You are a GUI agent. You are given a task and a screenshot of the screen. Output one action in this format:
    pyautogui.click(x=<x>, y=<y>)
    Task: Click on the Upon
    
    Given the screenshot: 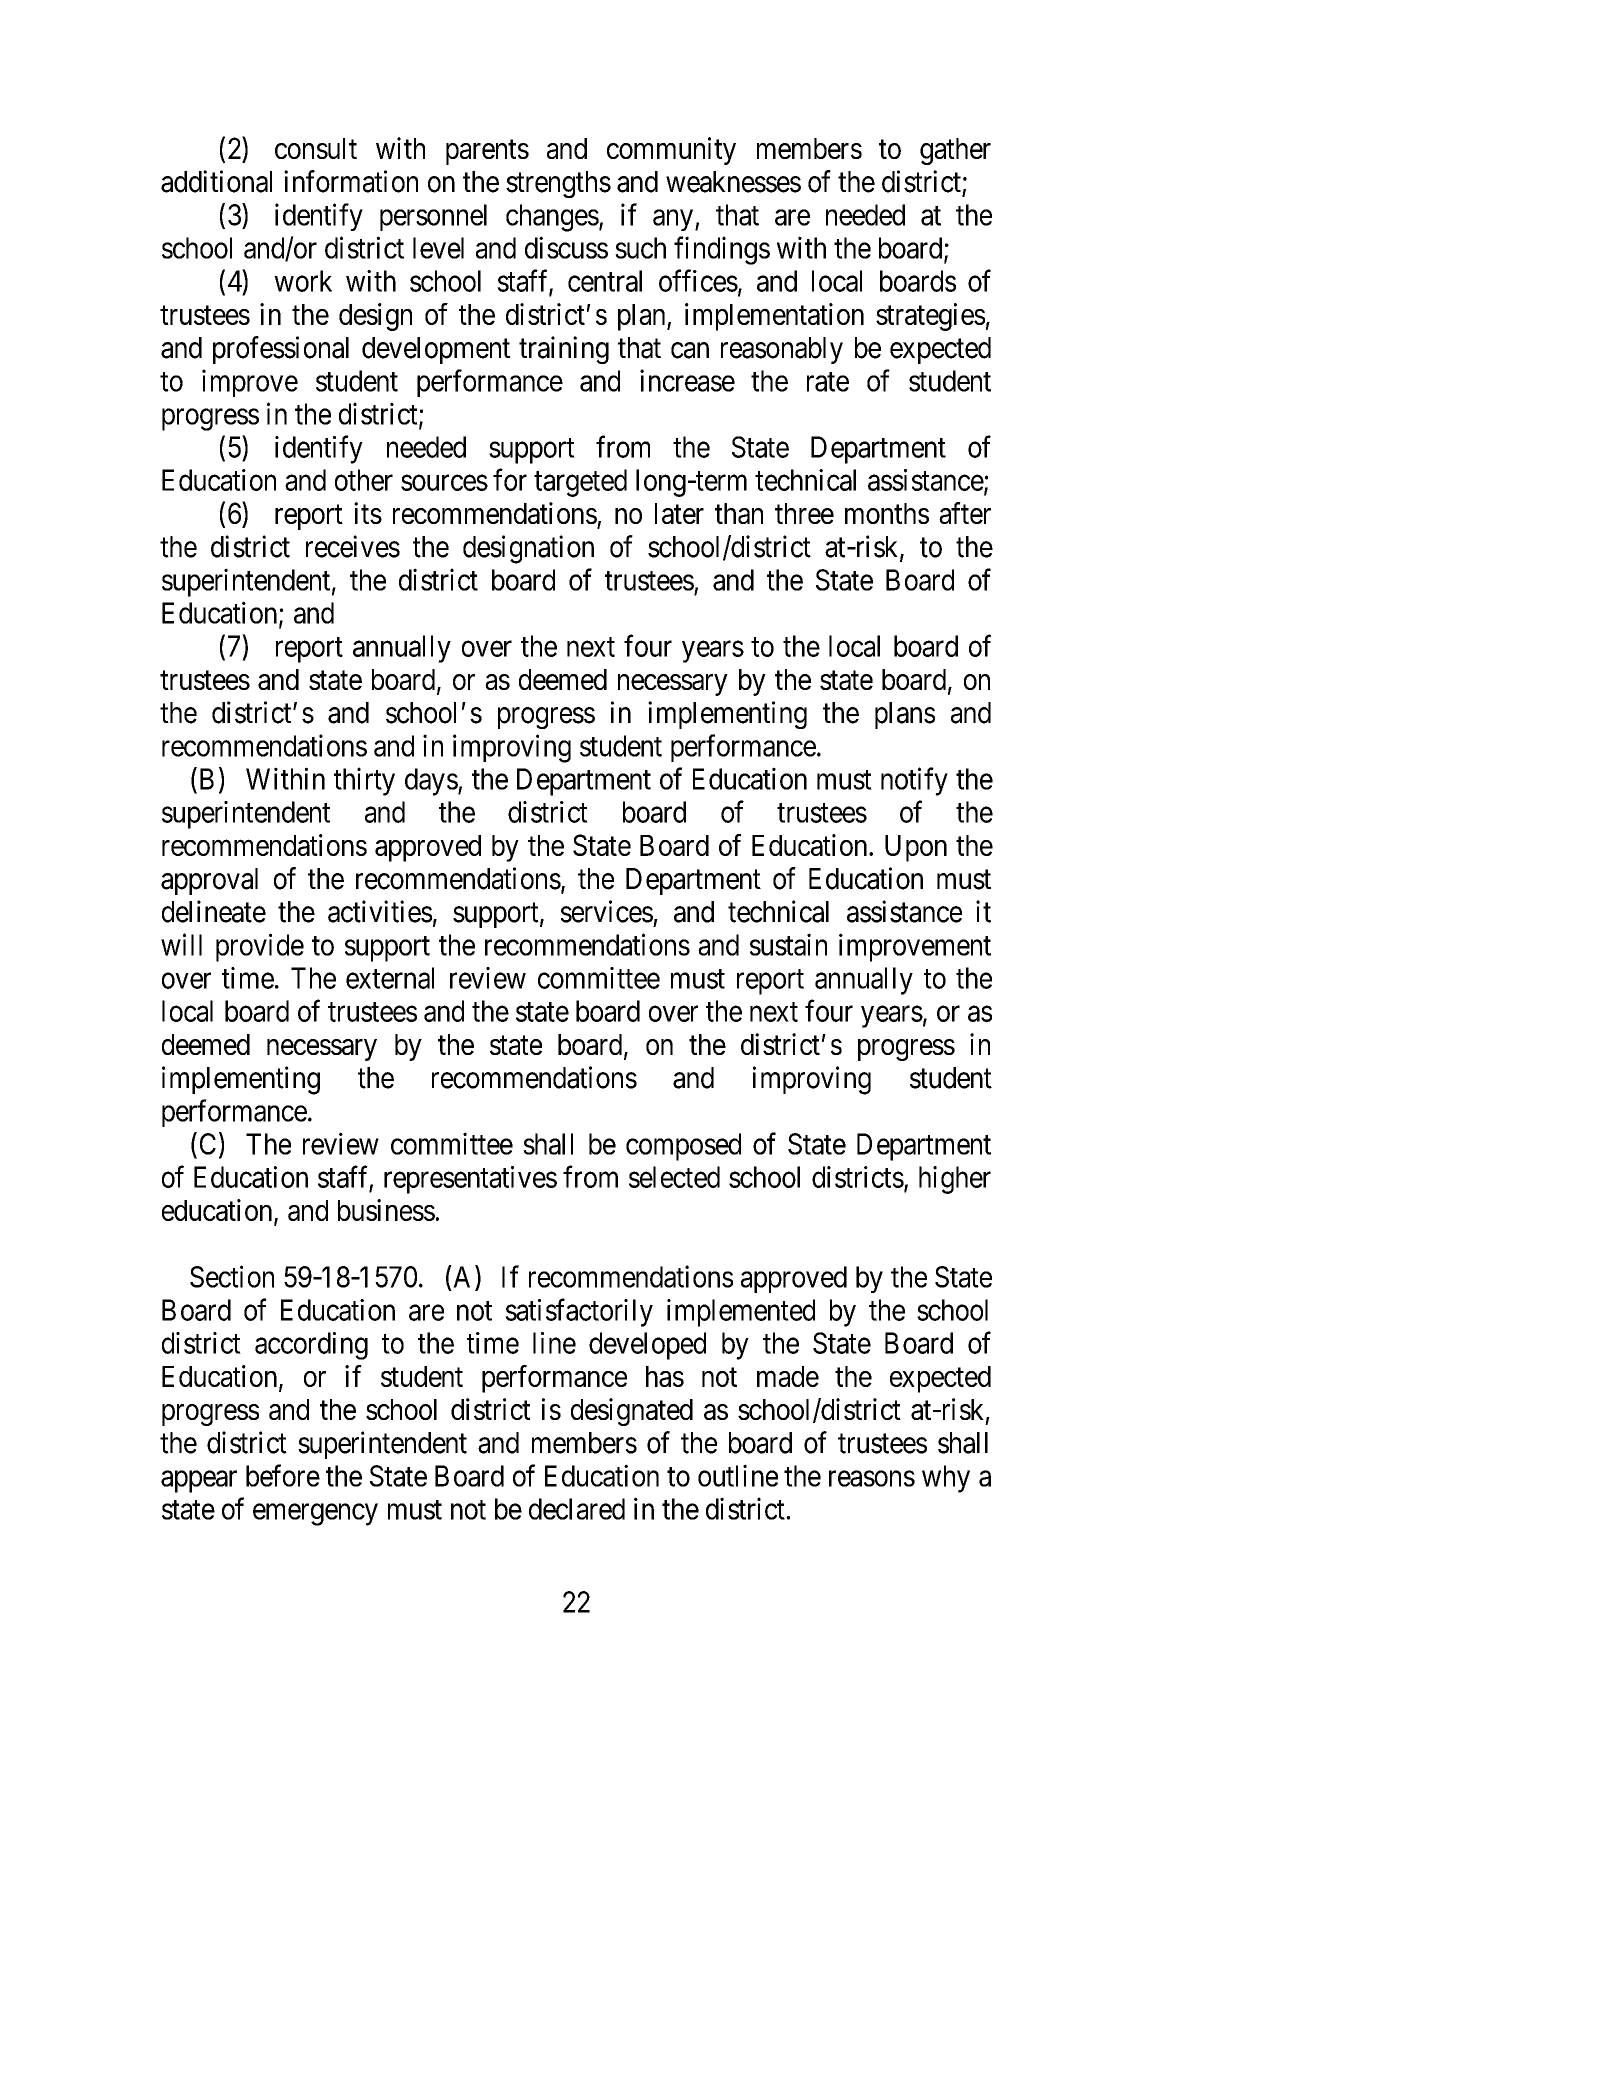 What is the action you would take?
    pyautogui.click(x=916, y=848)
